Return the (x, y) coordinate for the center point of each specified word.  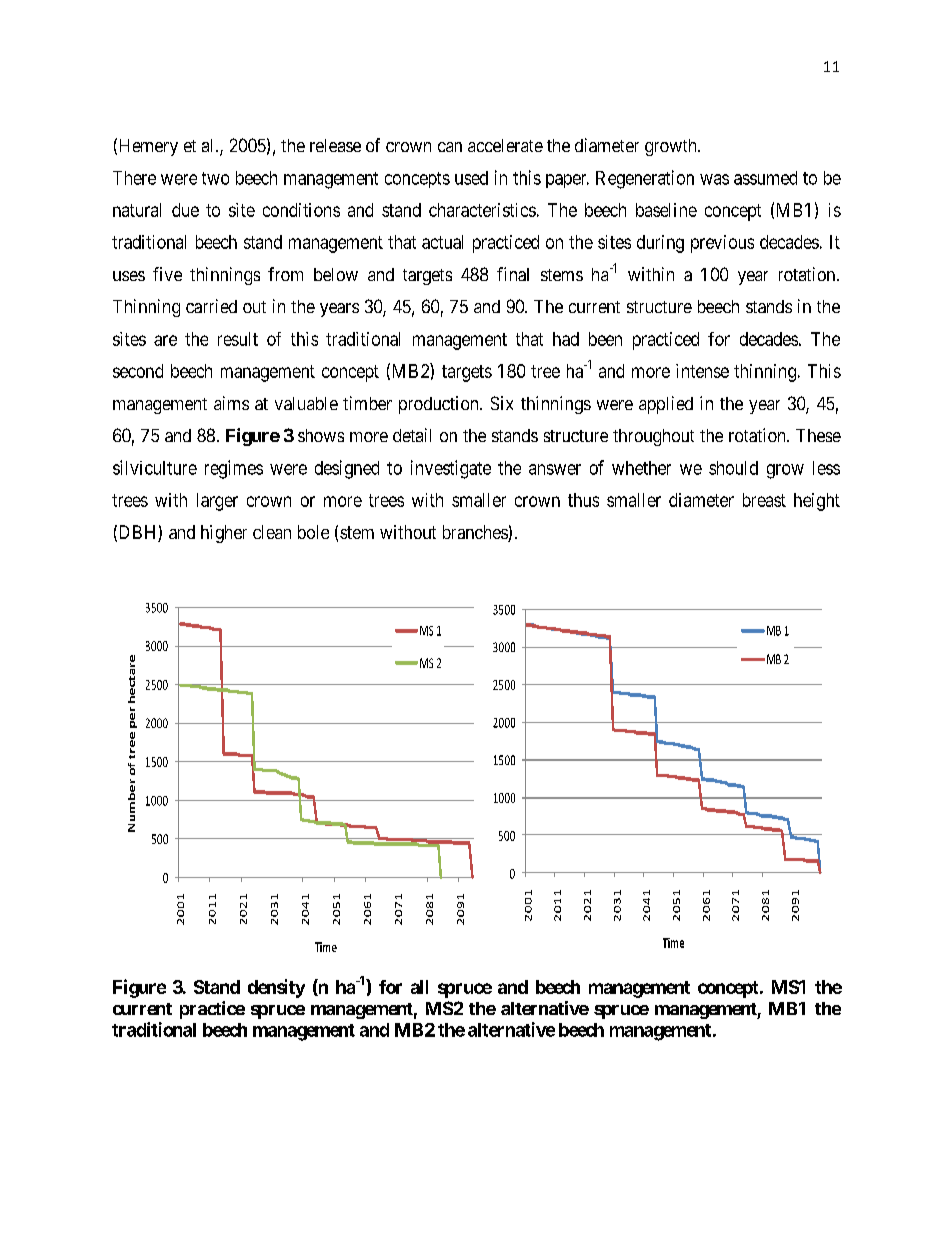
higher (224, 534)
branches (476, 533)
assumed (765, 178)
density (276, 988)
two (215, 178)
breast (764, 500)
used (471, 178)
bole (313, 532)
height (817, 502)
